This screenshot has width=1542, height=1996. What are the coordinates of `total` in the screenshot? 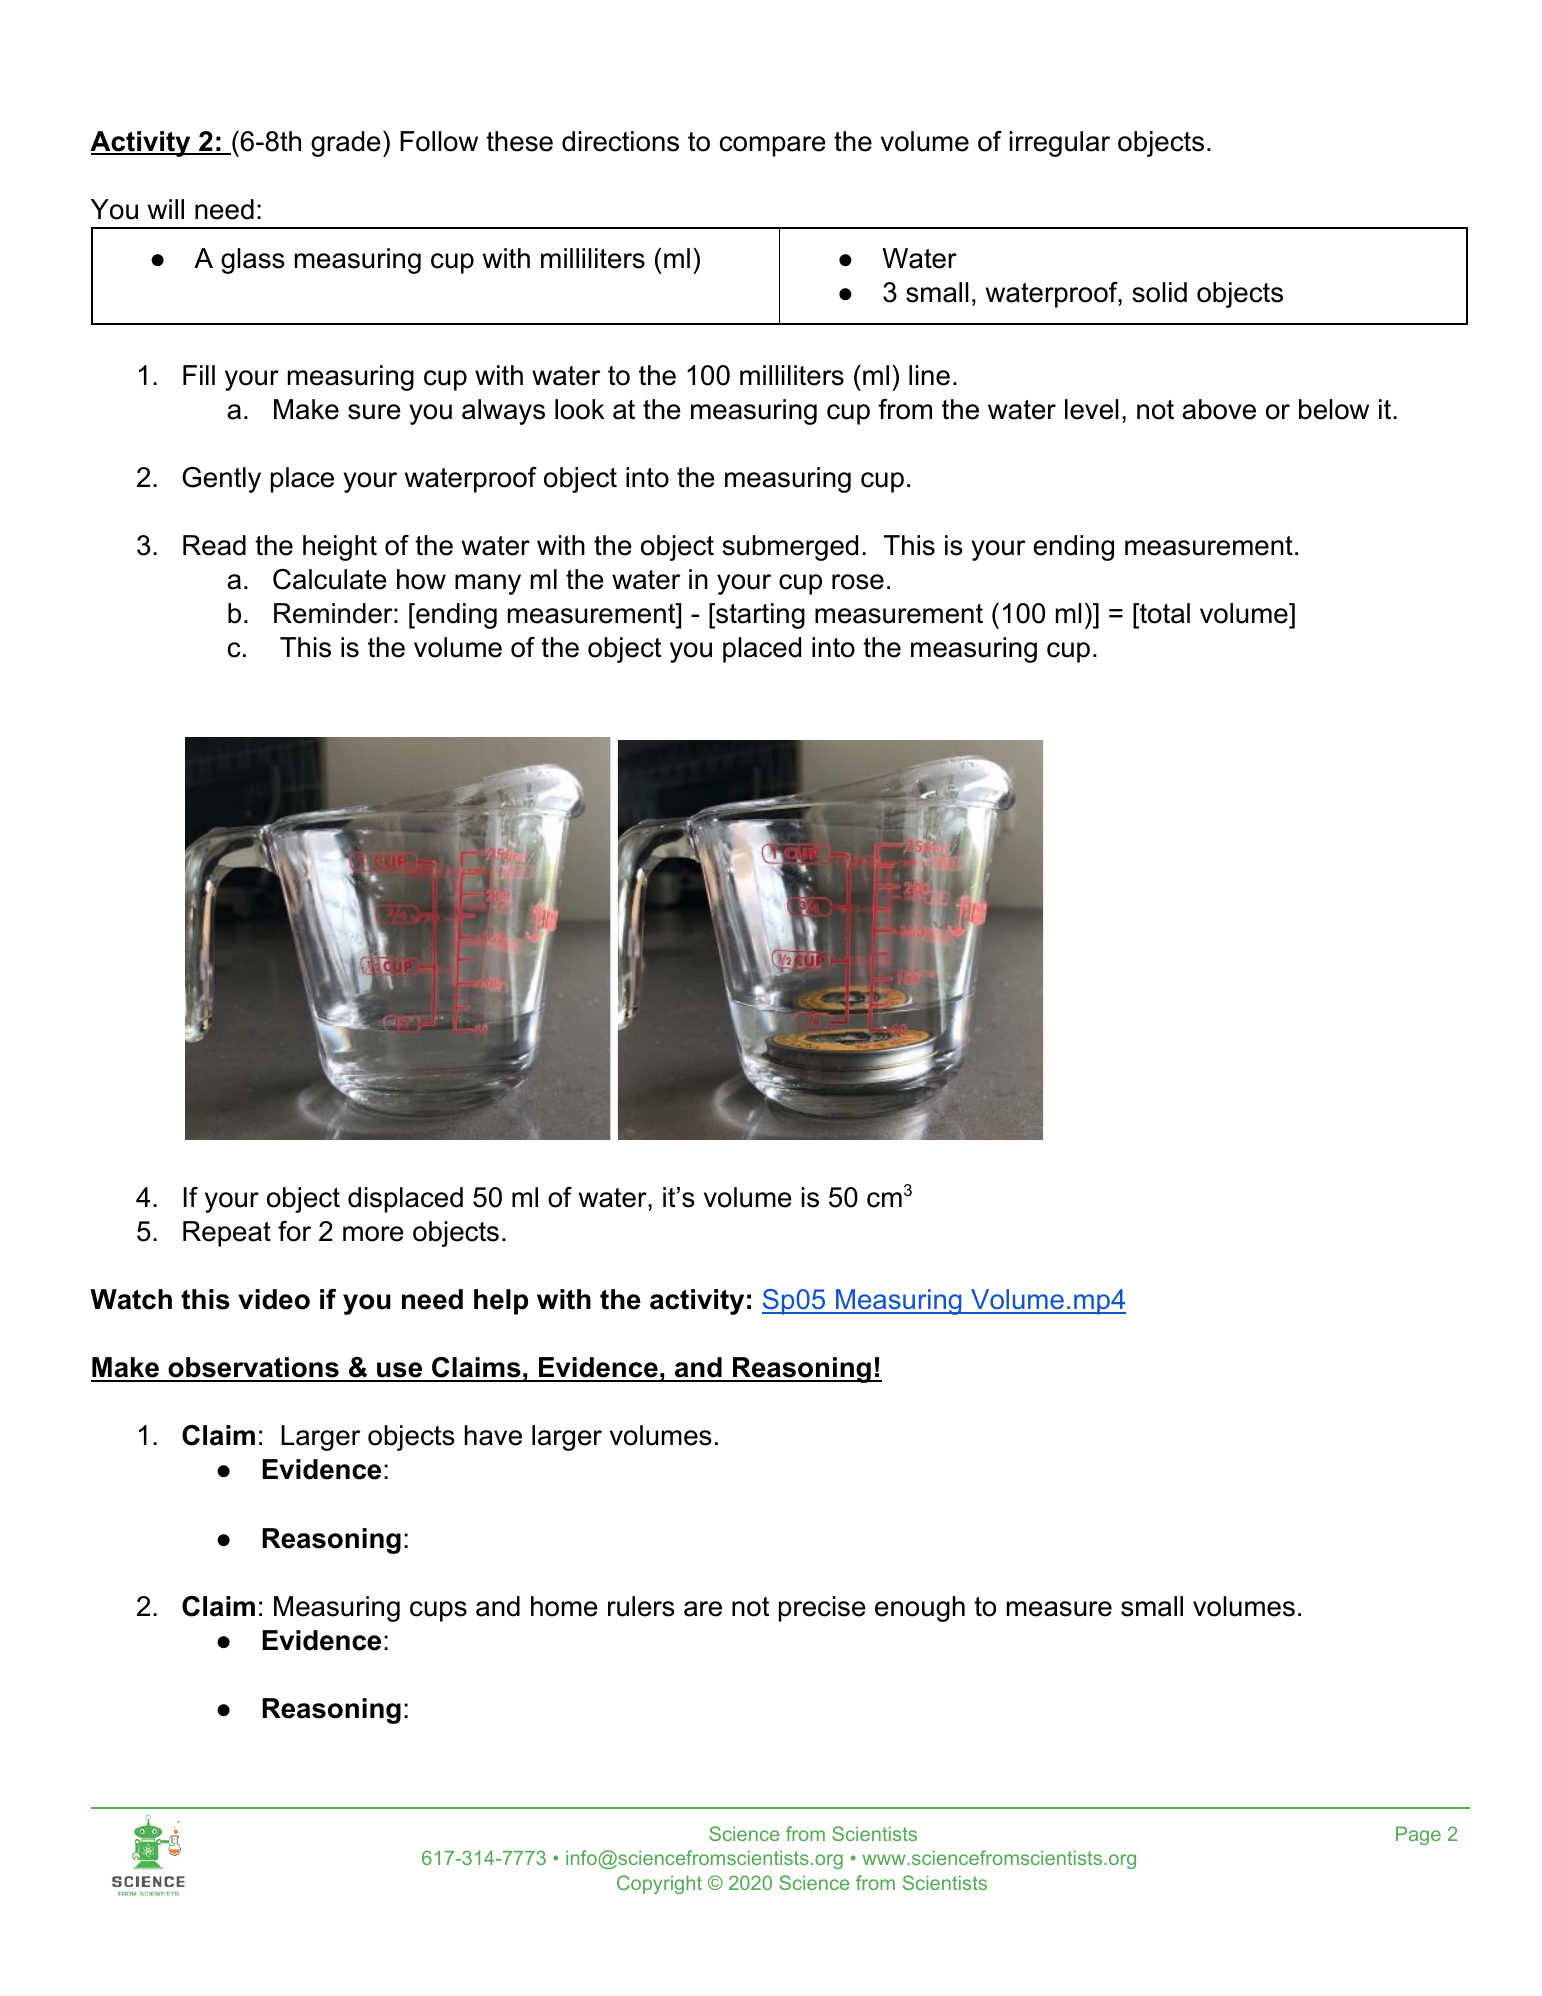 It's located at (1164, 615).
